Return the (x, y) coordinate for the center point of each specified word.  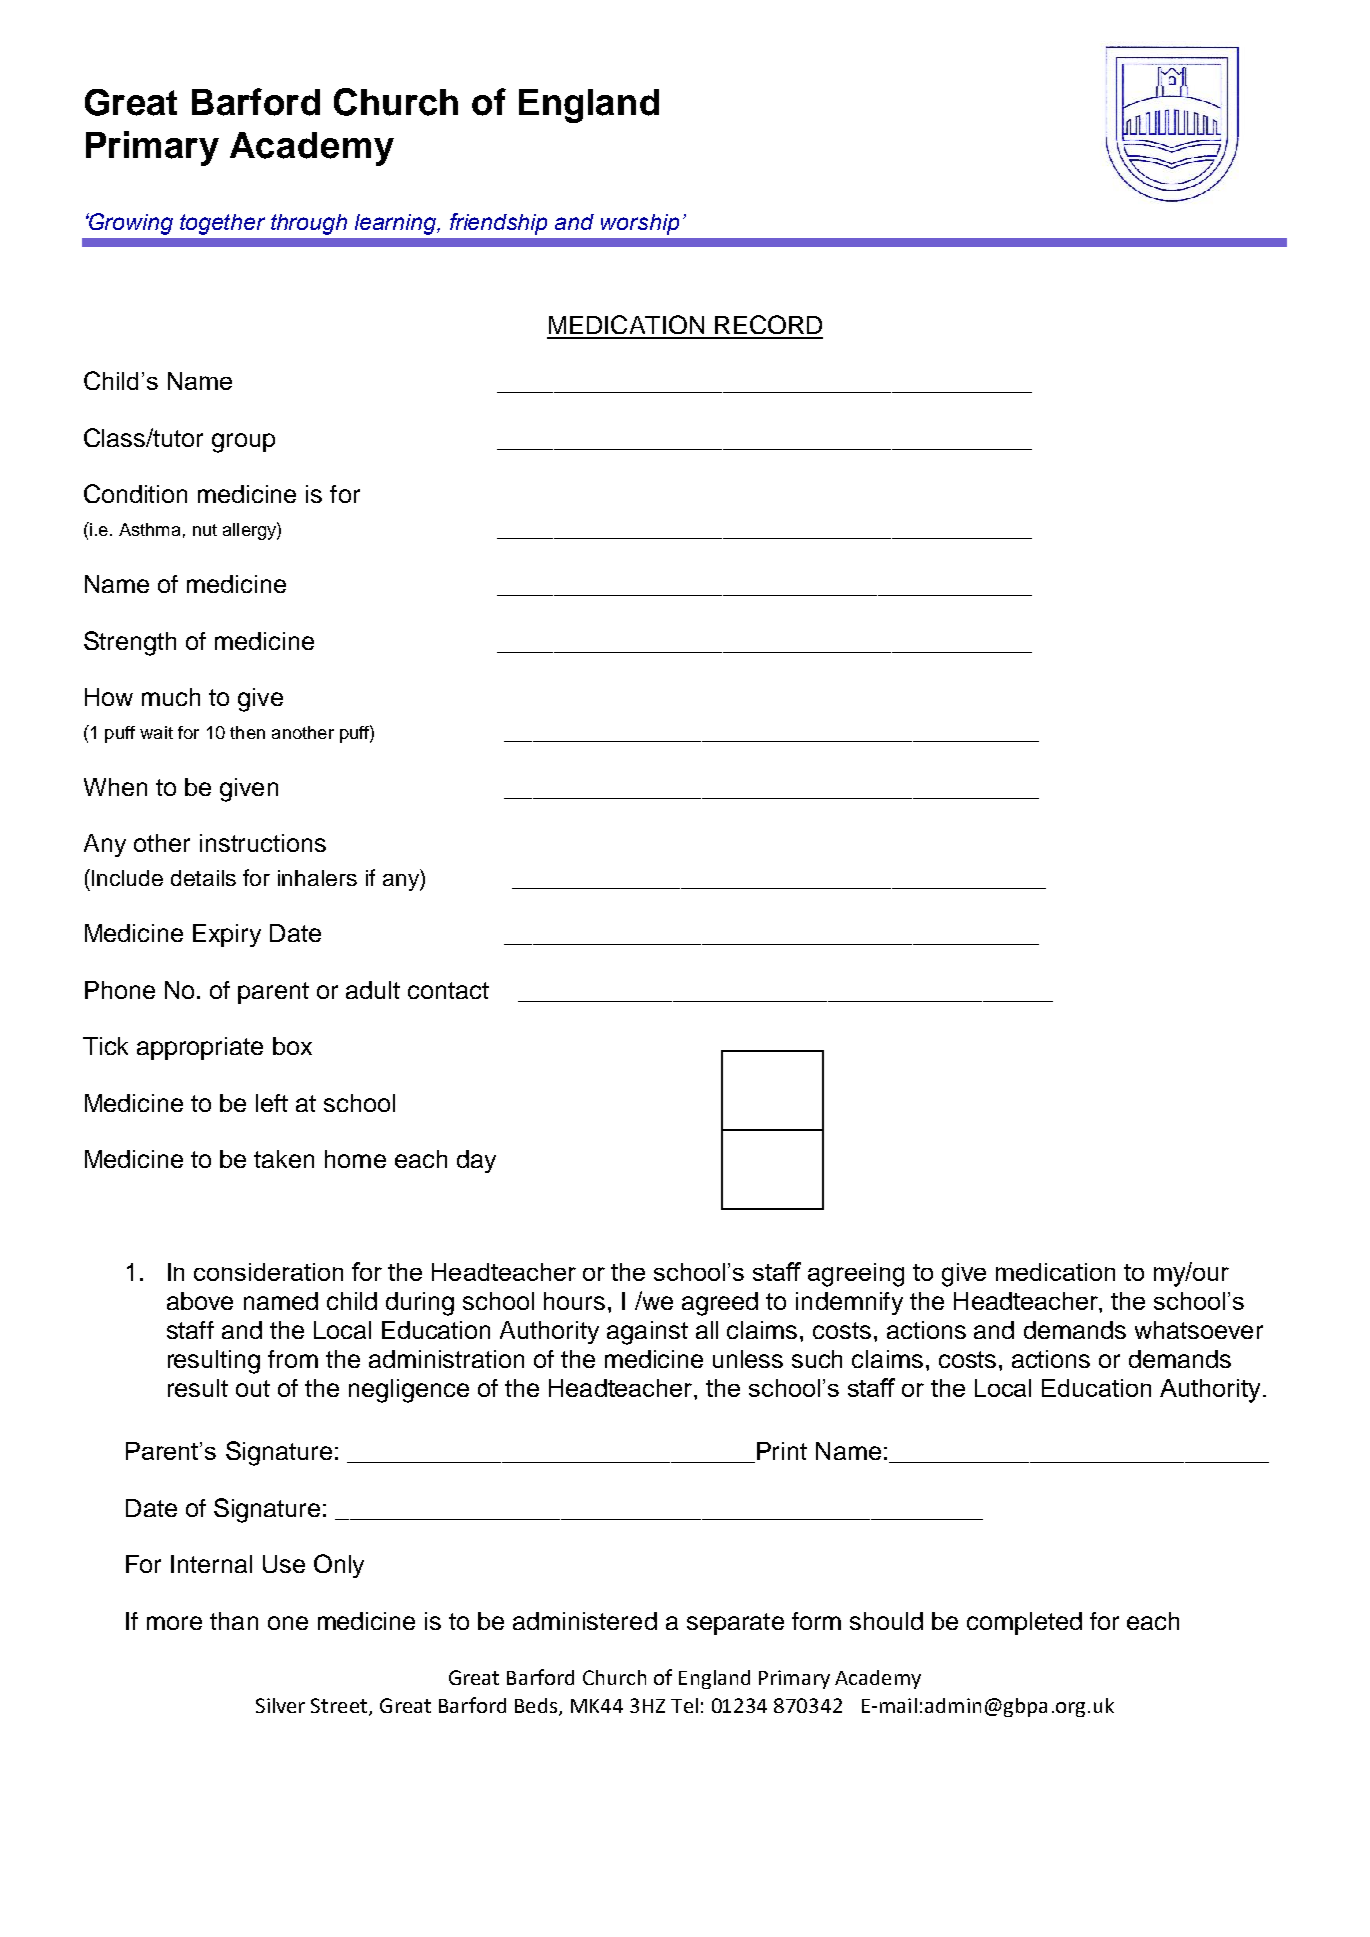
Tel (684, 1705)
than (234, 1621)
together (222, 224)
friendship (498, 224)
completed (1024, 1623)
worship (640, 224)
